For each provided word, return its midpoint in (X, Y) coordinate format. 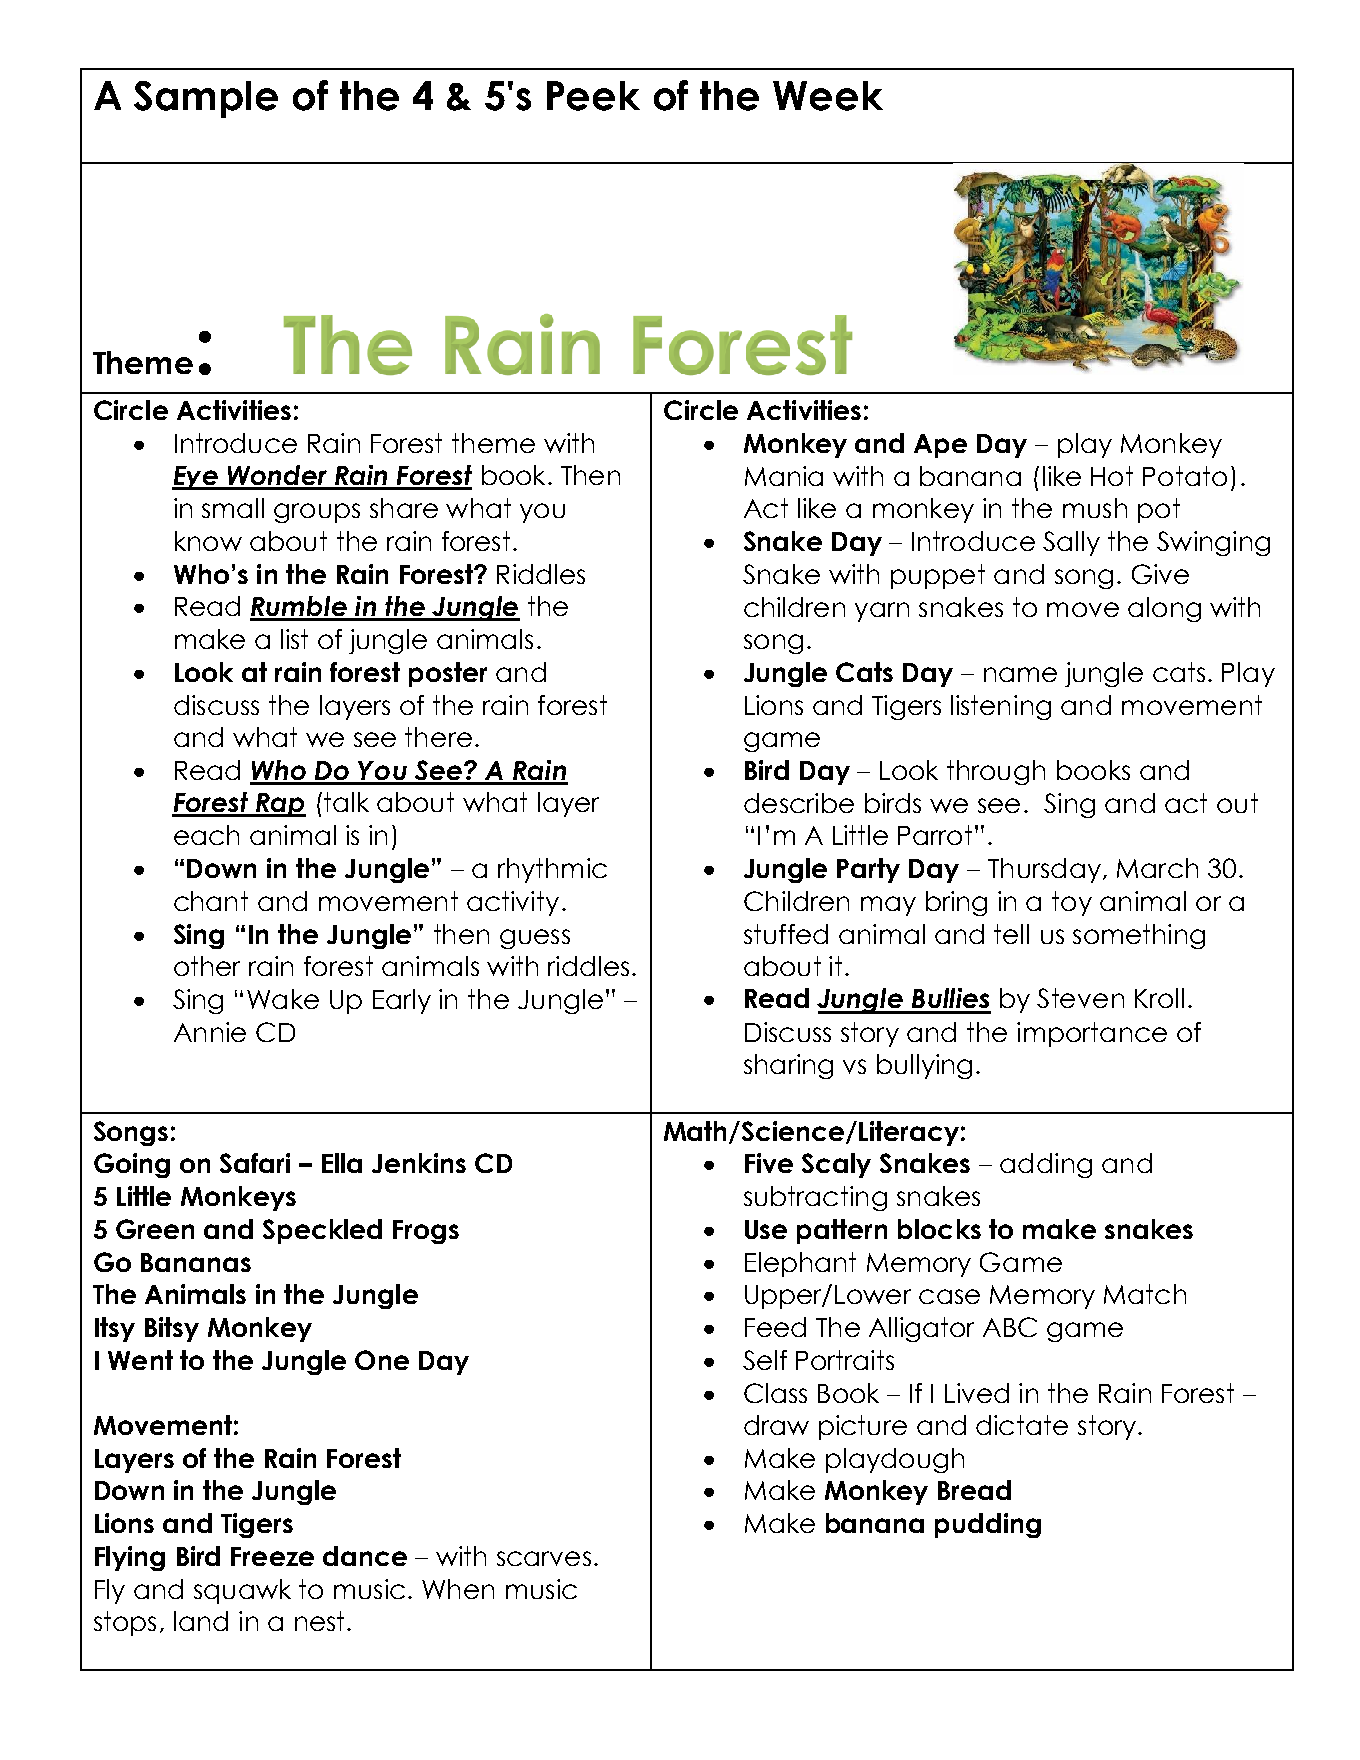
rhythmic (552, 870)
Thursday (1044, 870)
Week (828, 96)
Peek (593, 96)
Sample (206, 99)
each (206, 835)
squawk (242, 1591)
